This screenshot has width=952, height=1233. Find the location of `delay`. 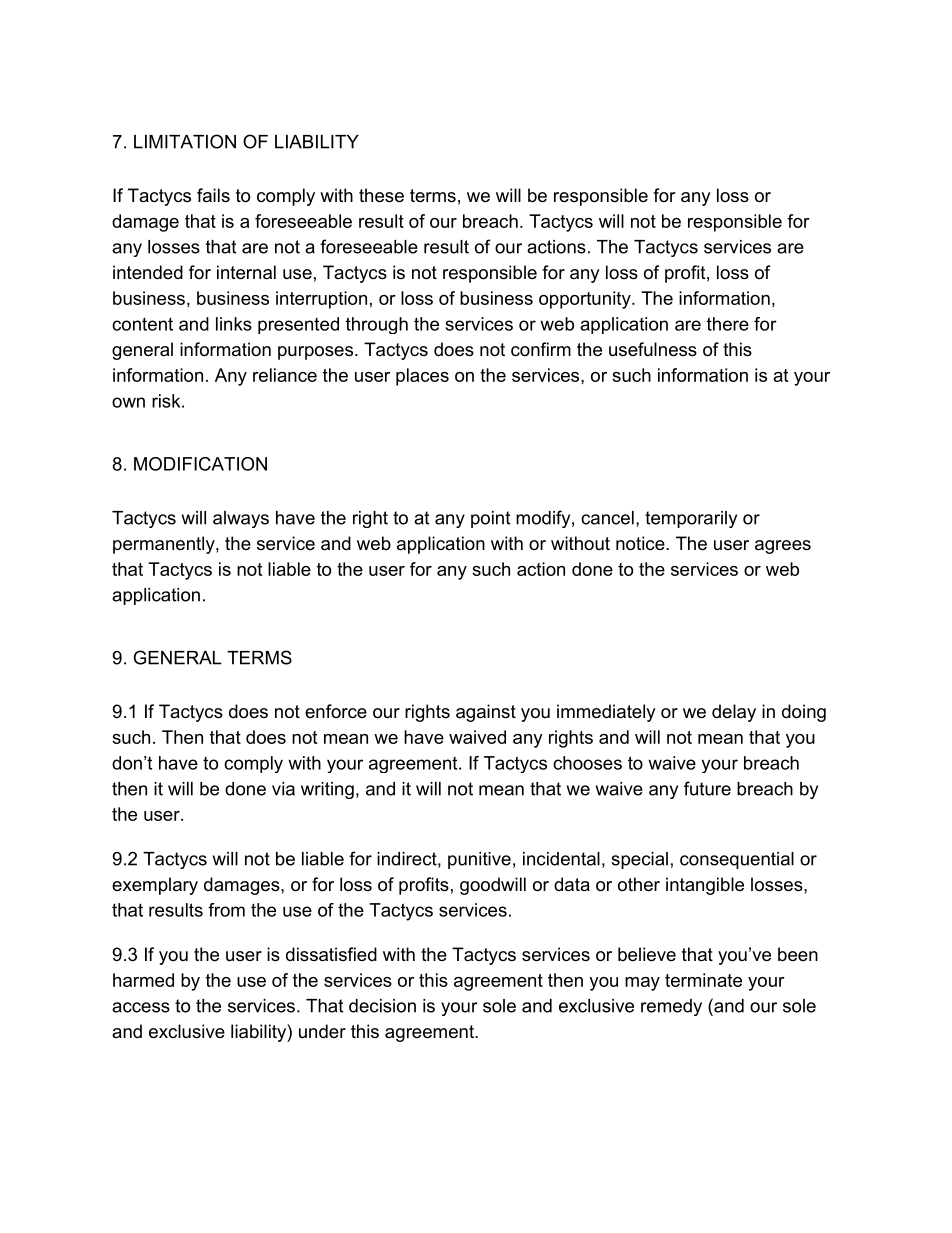

delay is located at coordinates (734, 713).
